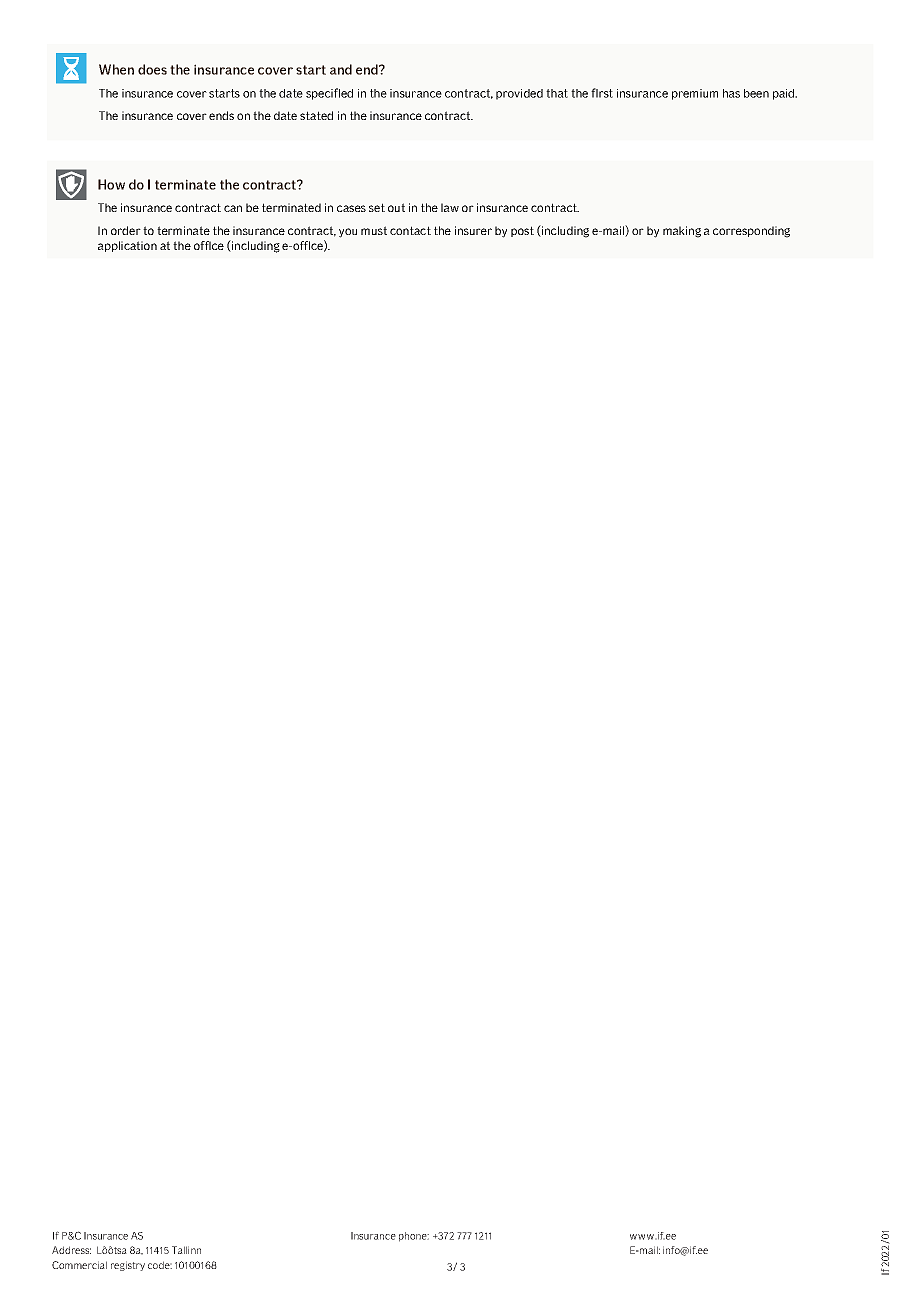 This screenshot has height=1308, width=924. Describe the element at coordinates (682, 232) in the screenshot. I see `making` at that location.
